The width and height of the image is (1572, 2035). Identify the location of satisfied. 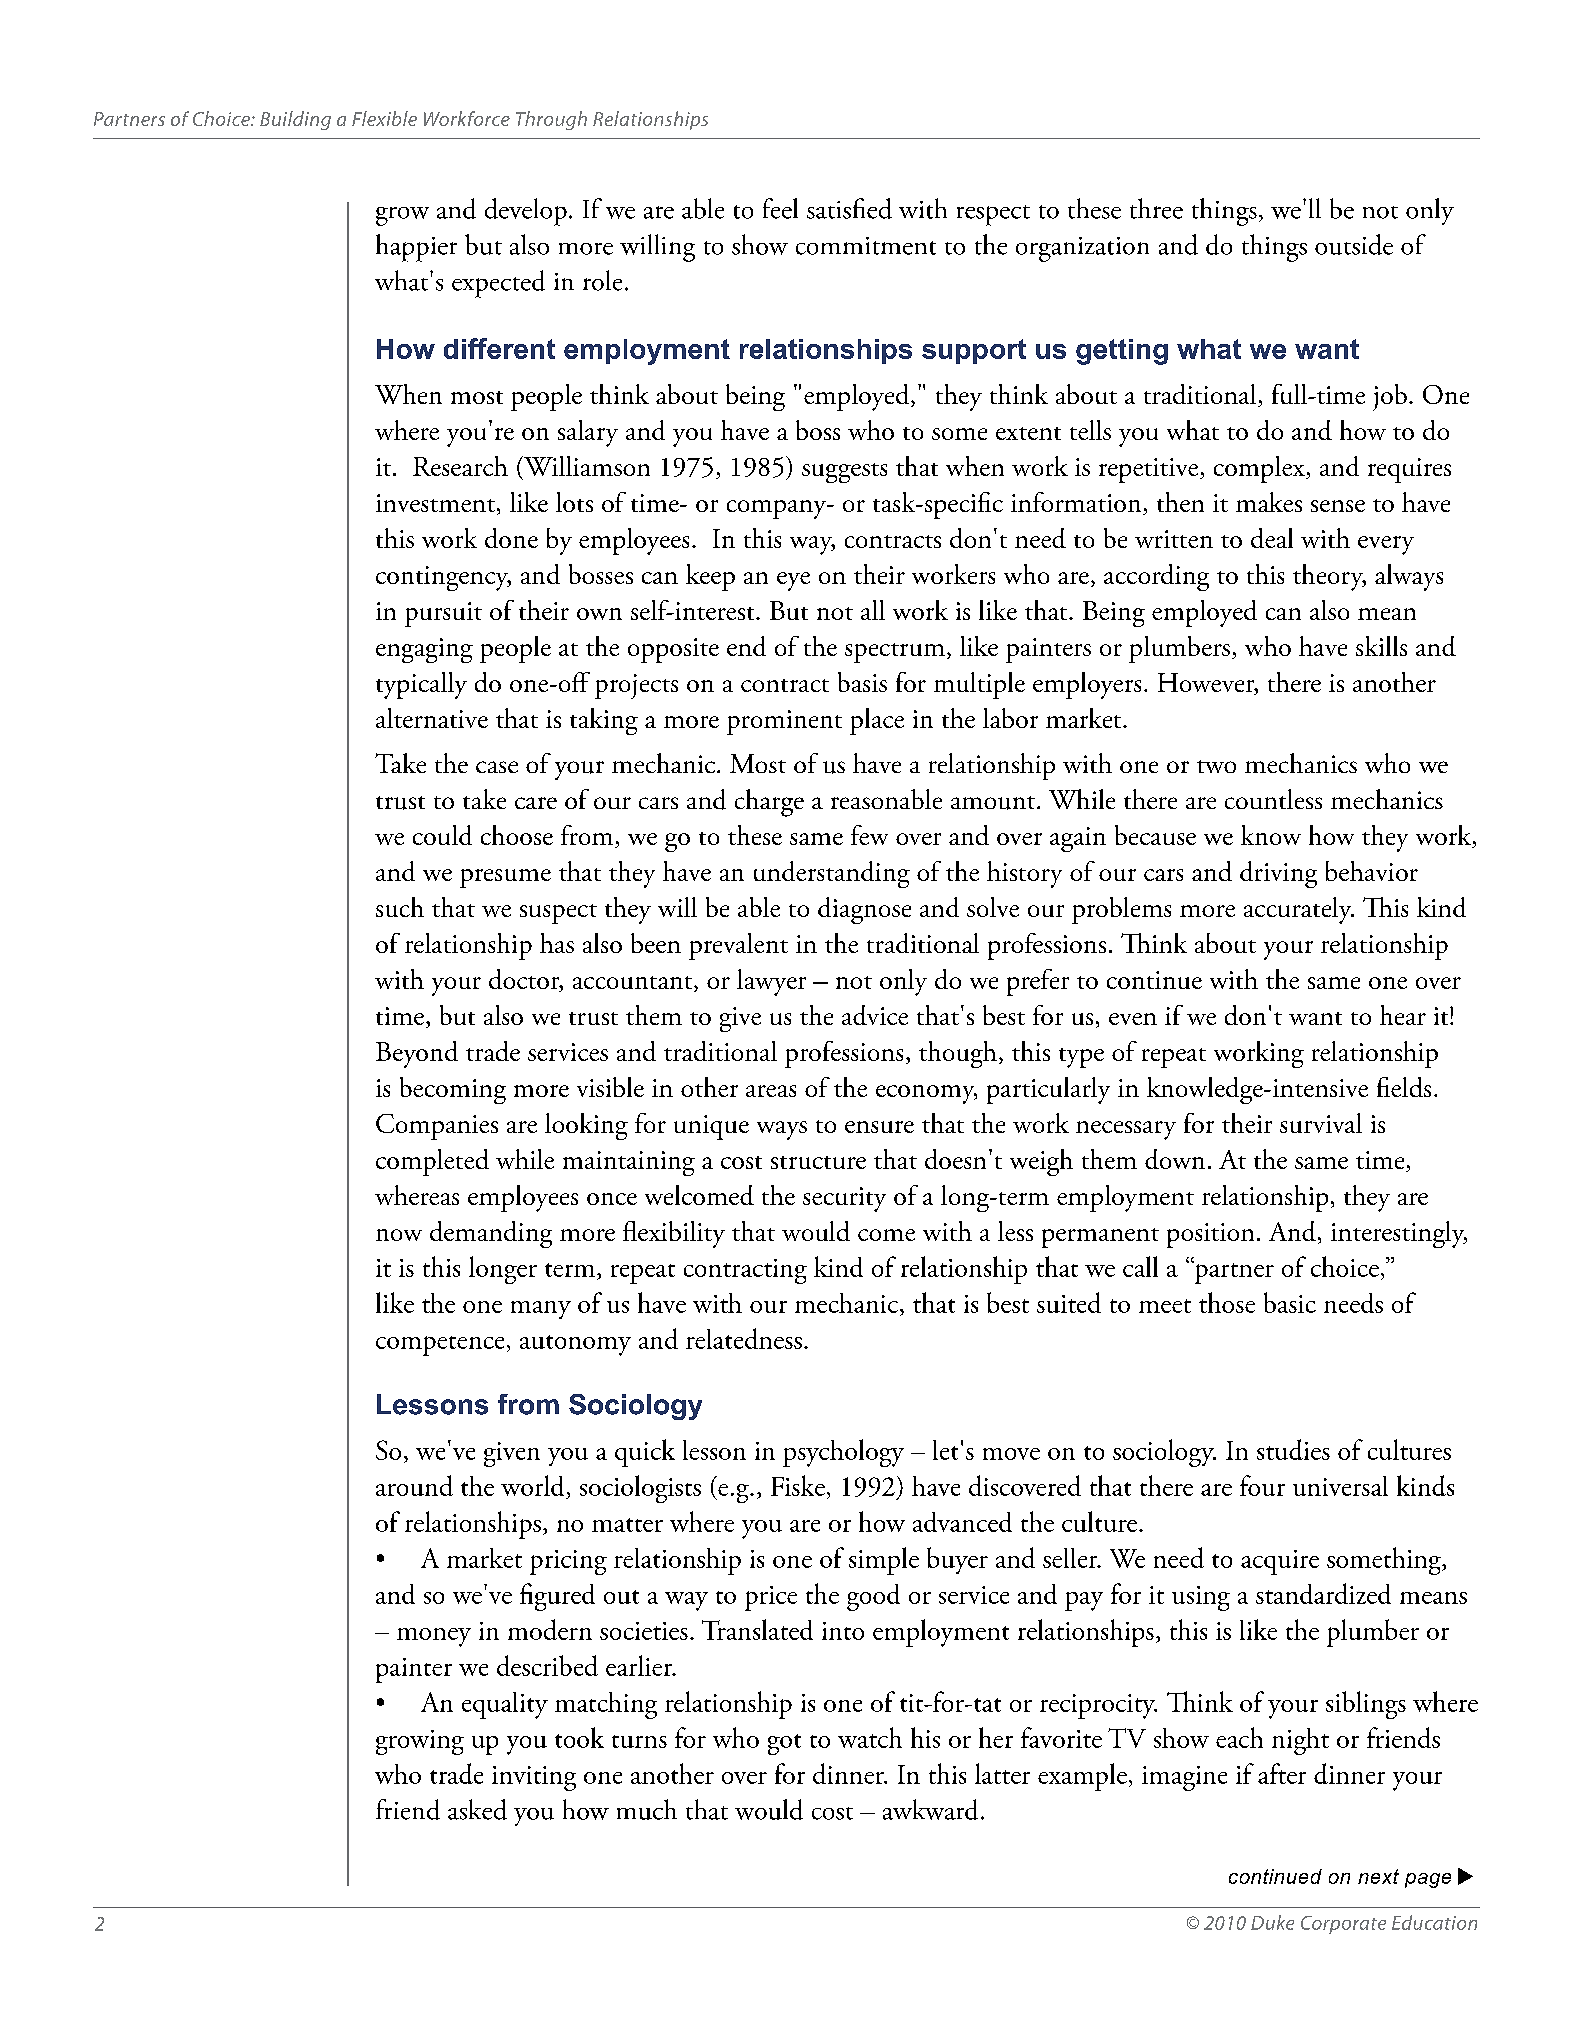
(849, 208).
